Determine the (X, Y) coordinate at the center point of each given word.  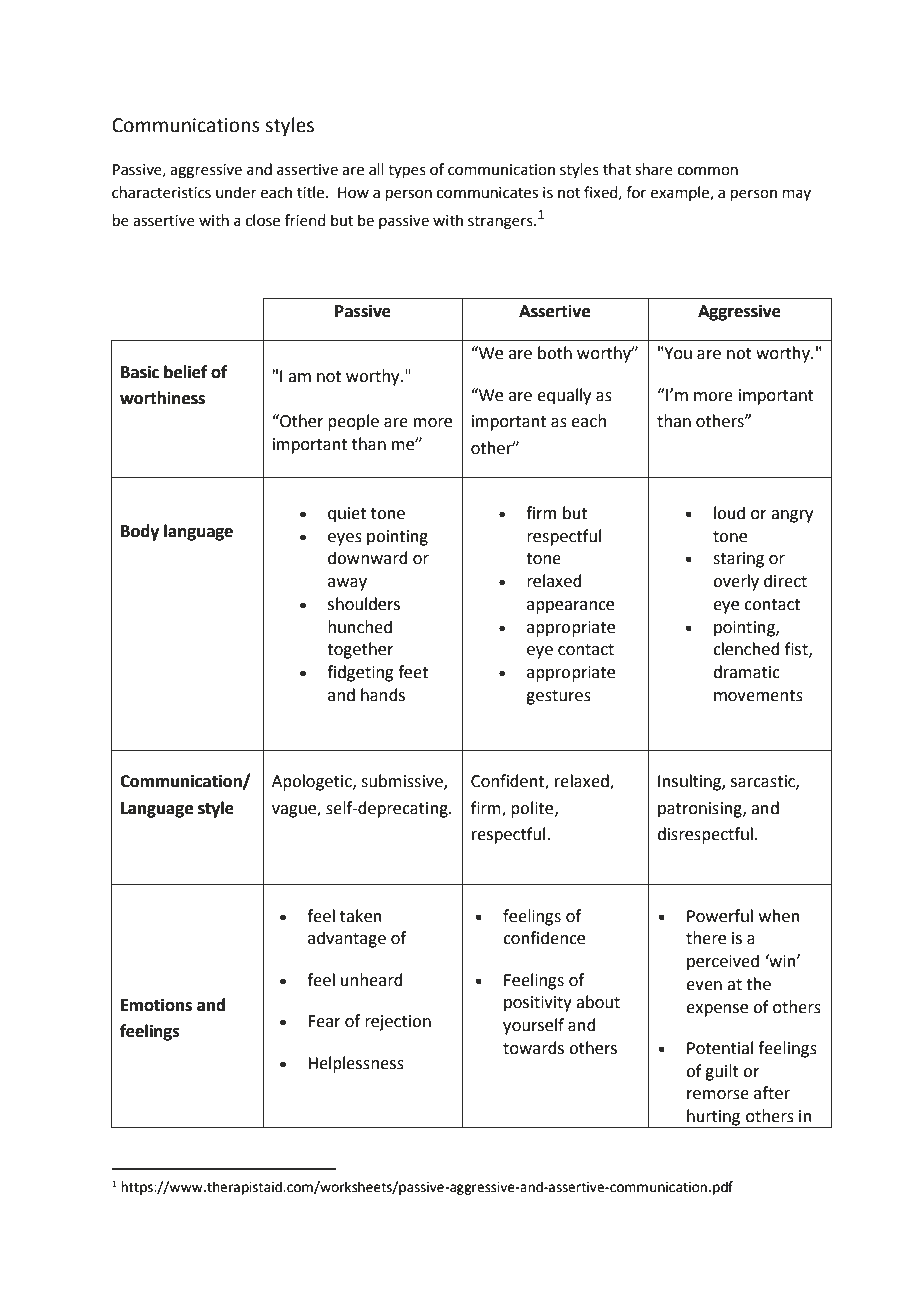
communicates (487, 193)
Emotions (156, 1005)
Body (140, 532)
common (708, 171)
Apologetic (313, 782)
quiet (347, 515)
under (236, 192)
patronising (701, 810)
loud (729, 513)
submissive (403, 782)
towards (533, 1048)
